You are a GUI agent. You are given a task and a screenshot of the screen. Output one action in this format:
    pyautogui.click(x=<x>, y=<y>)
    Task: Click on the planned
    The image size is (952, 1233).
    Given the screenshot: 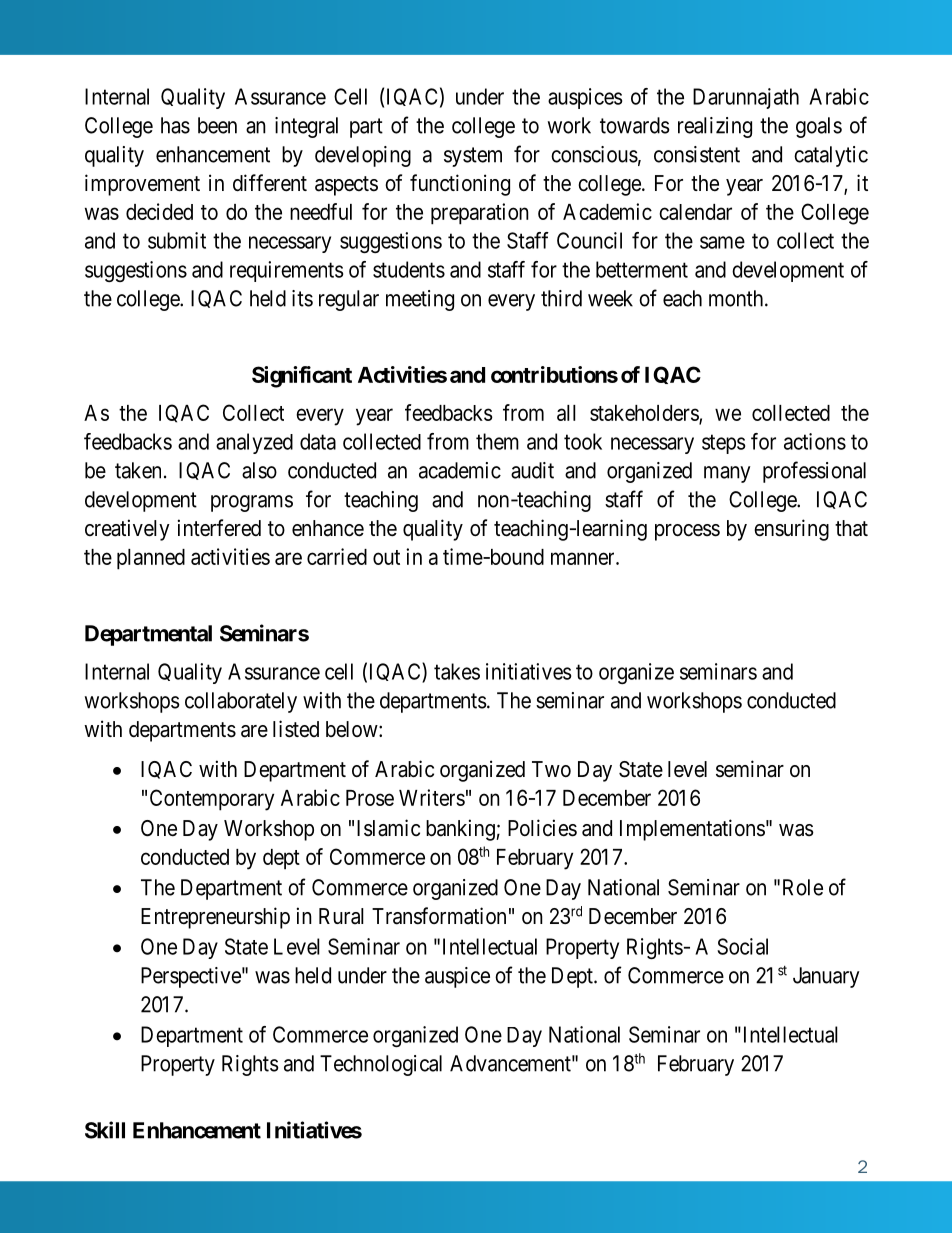 What is the action you would take?
    pyautogui.click(x=151, y=559)
